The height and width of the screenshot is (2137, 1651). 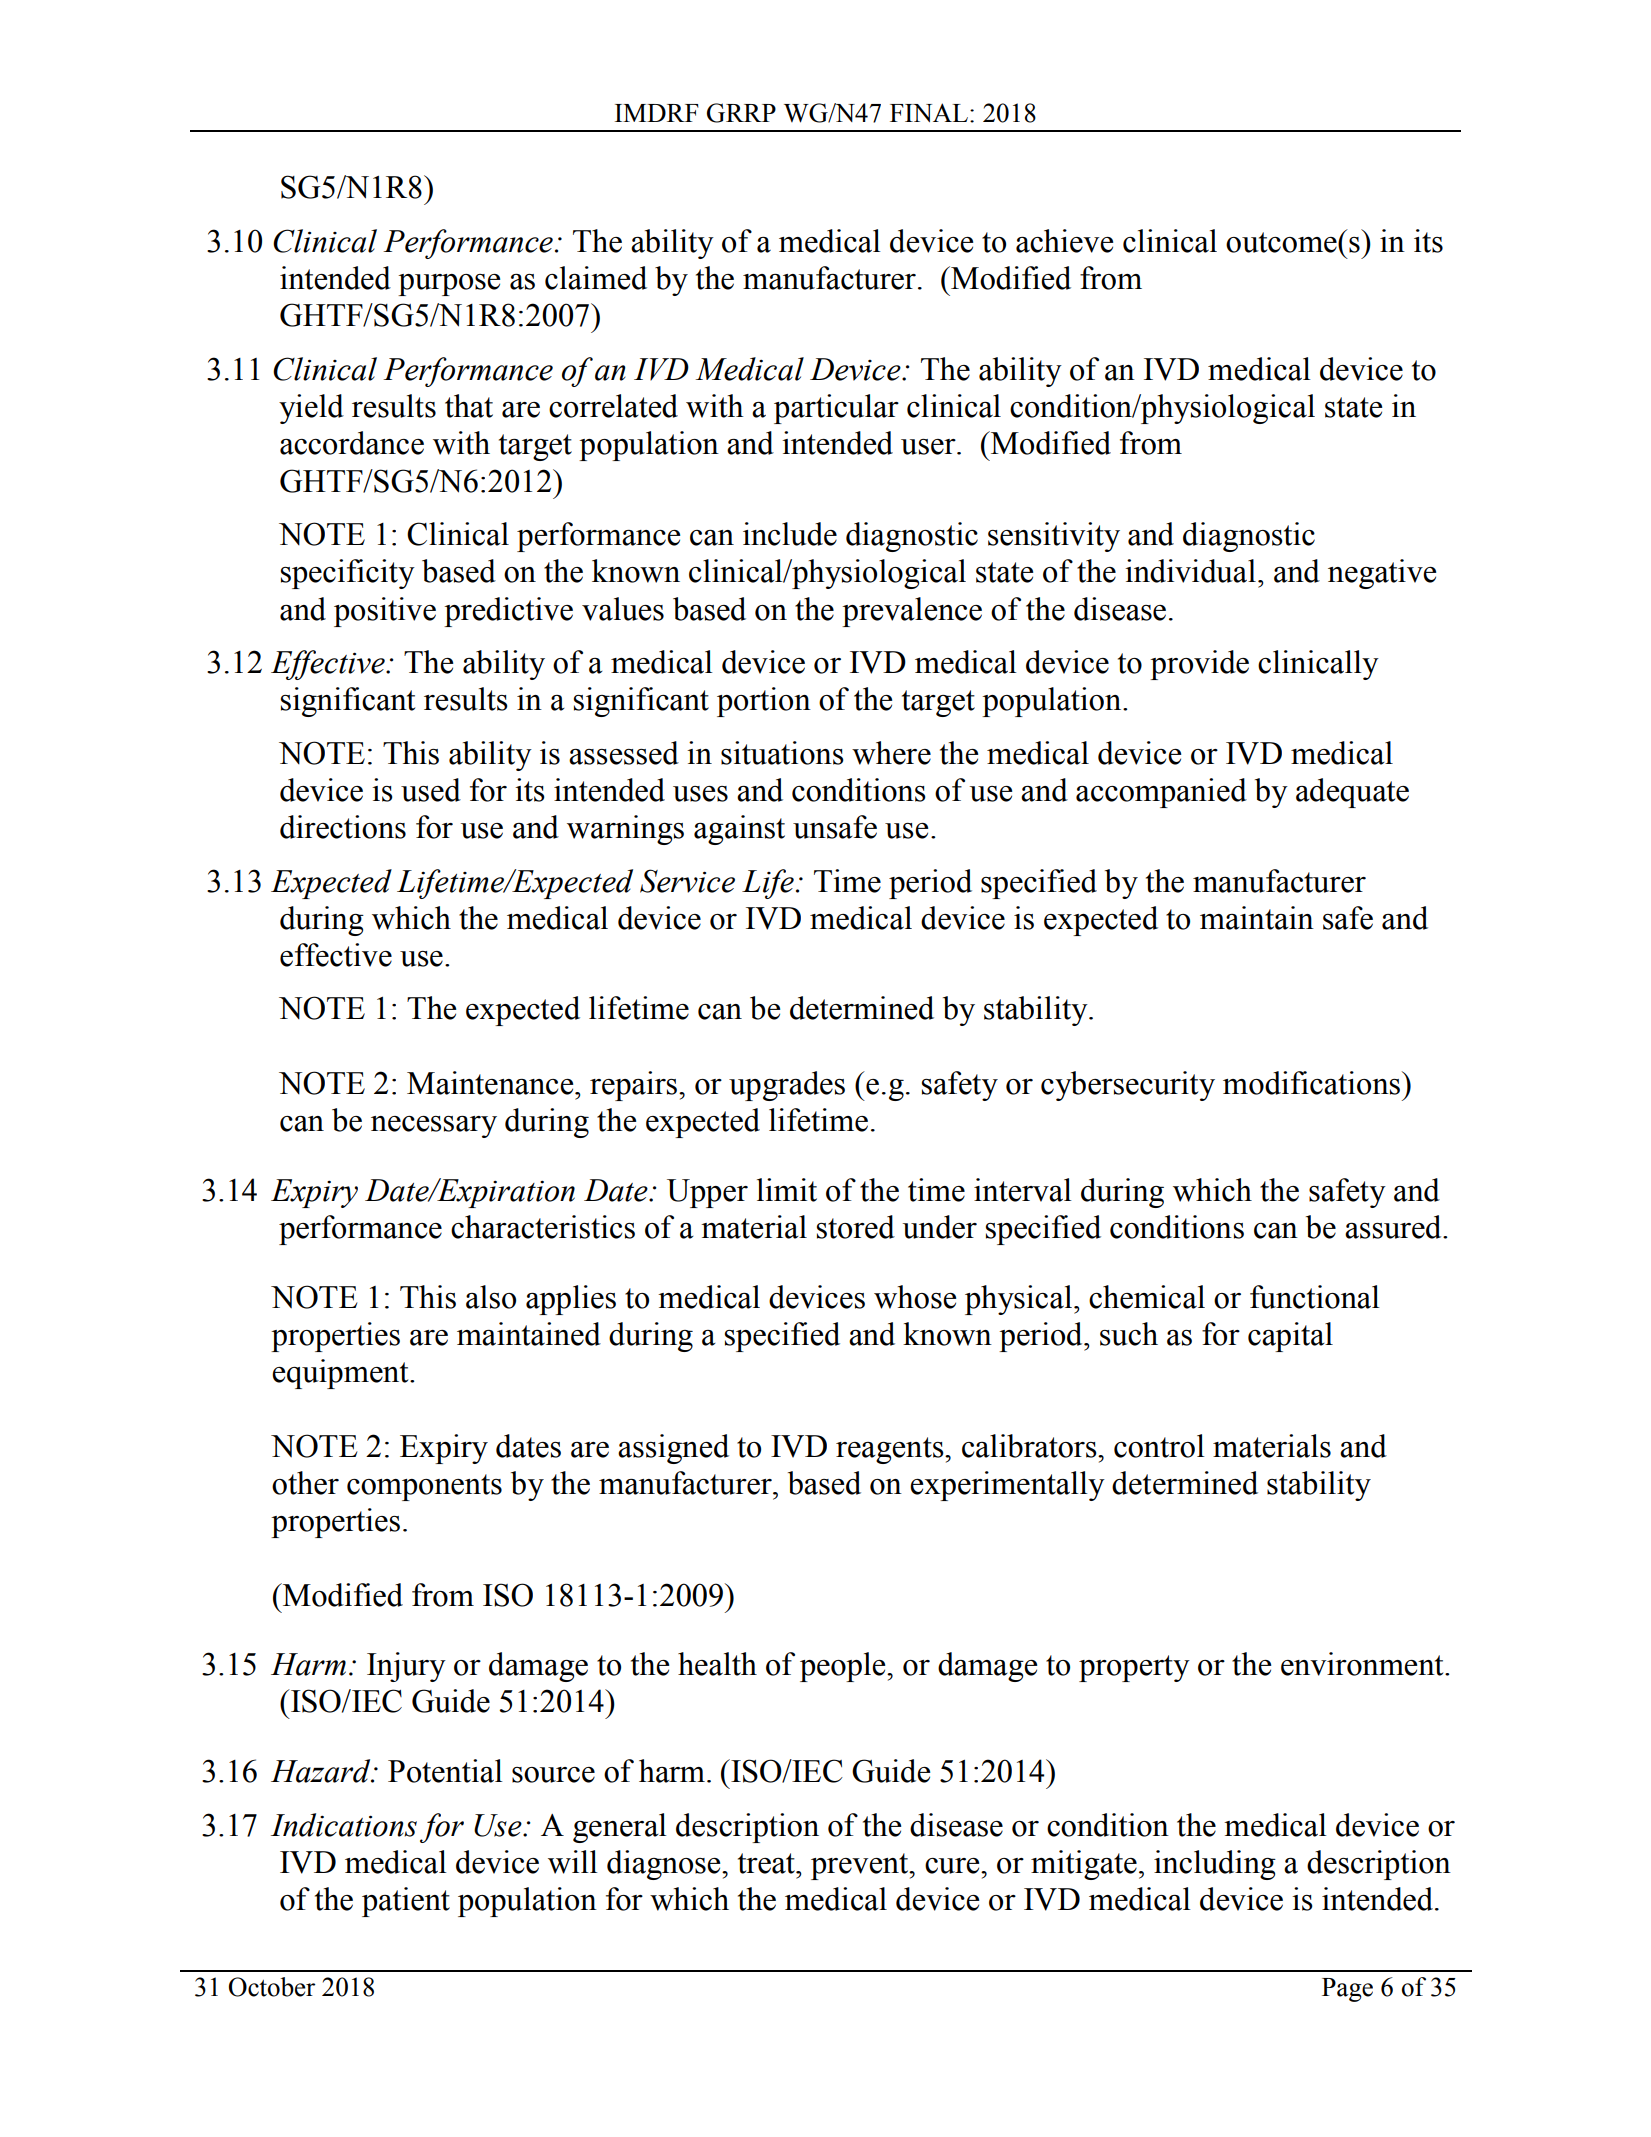 I want to click on achieve, so click(x=1064, y=241).
